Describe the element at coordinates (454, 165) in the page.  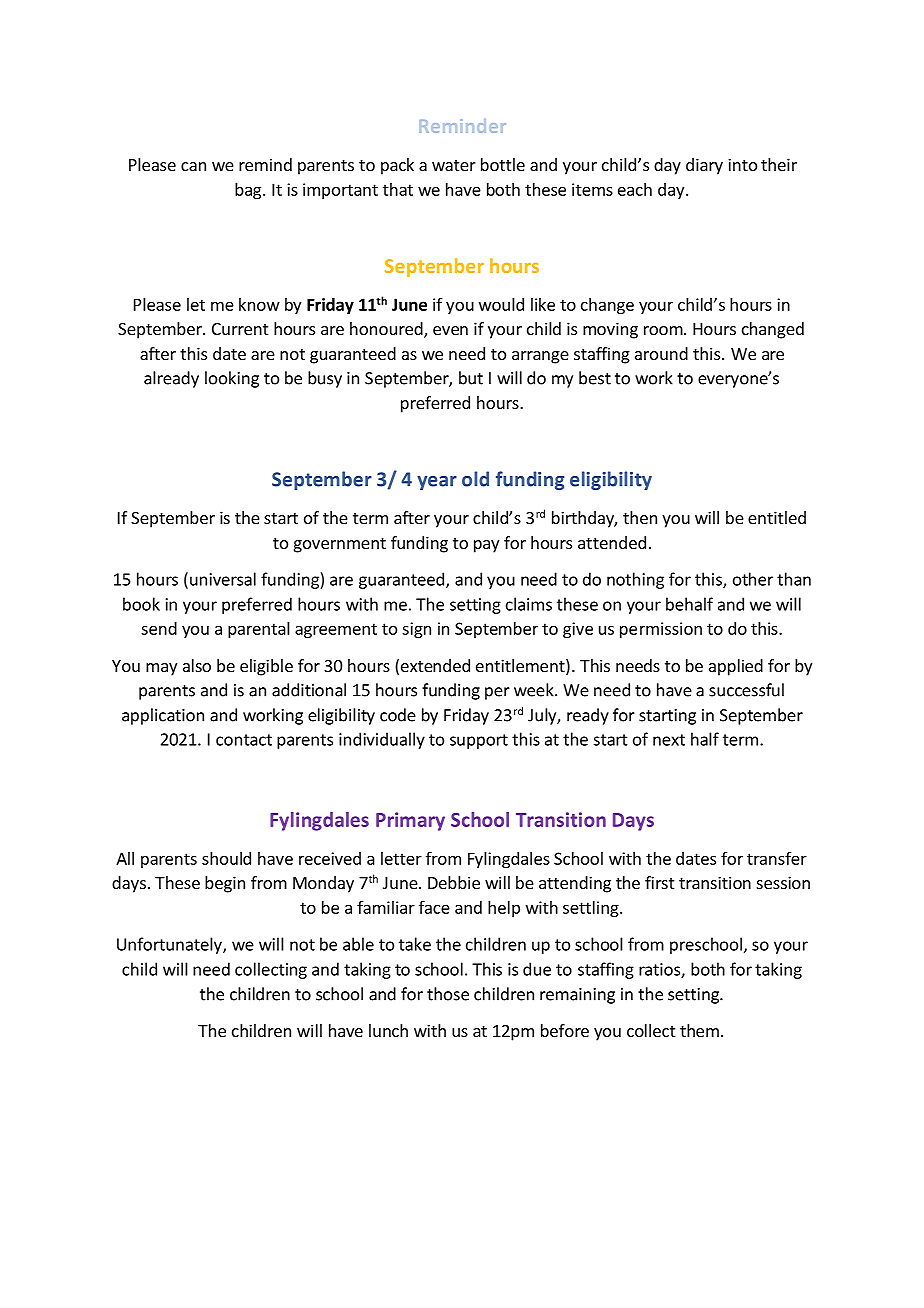
I see `water` at that location.
